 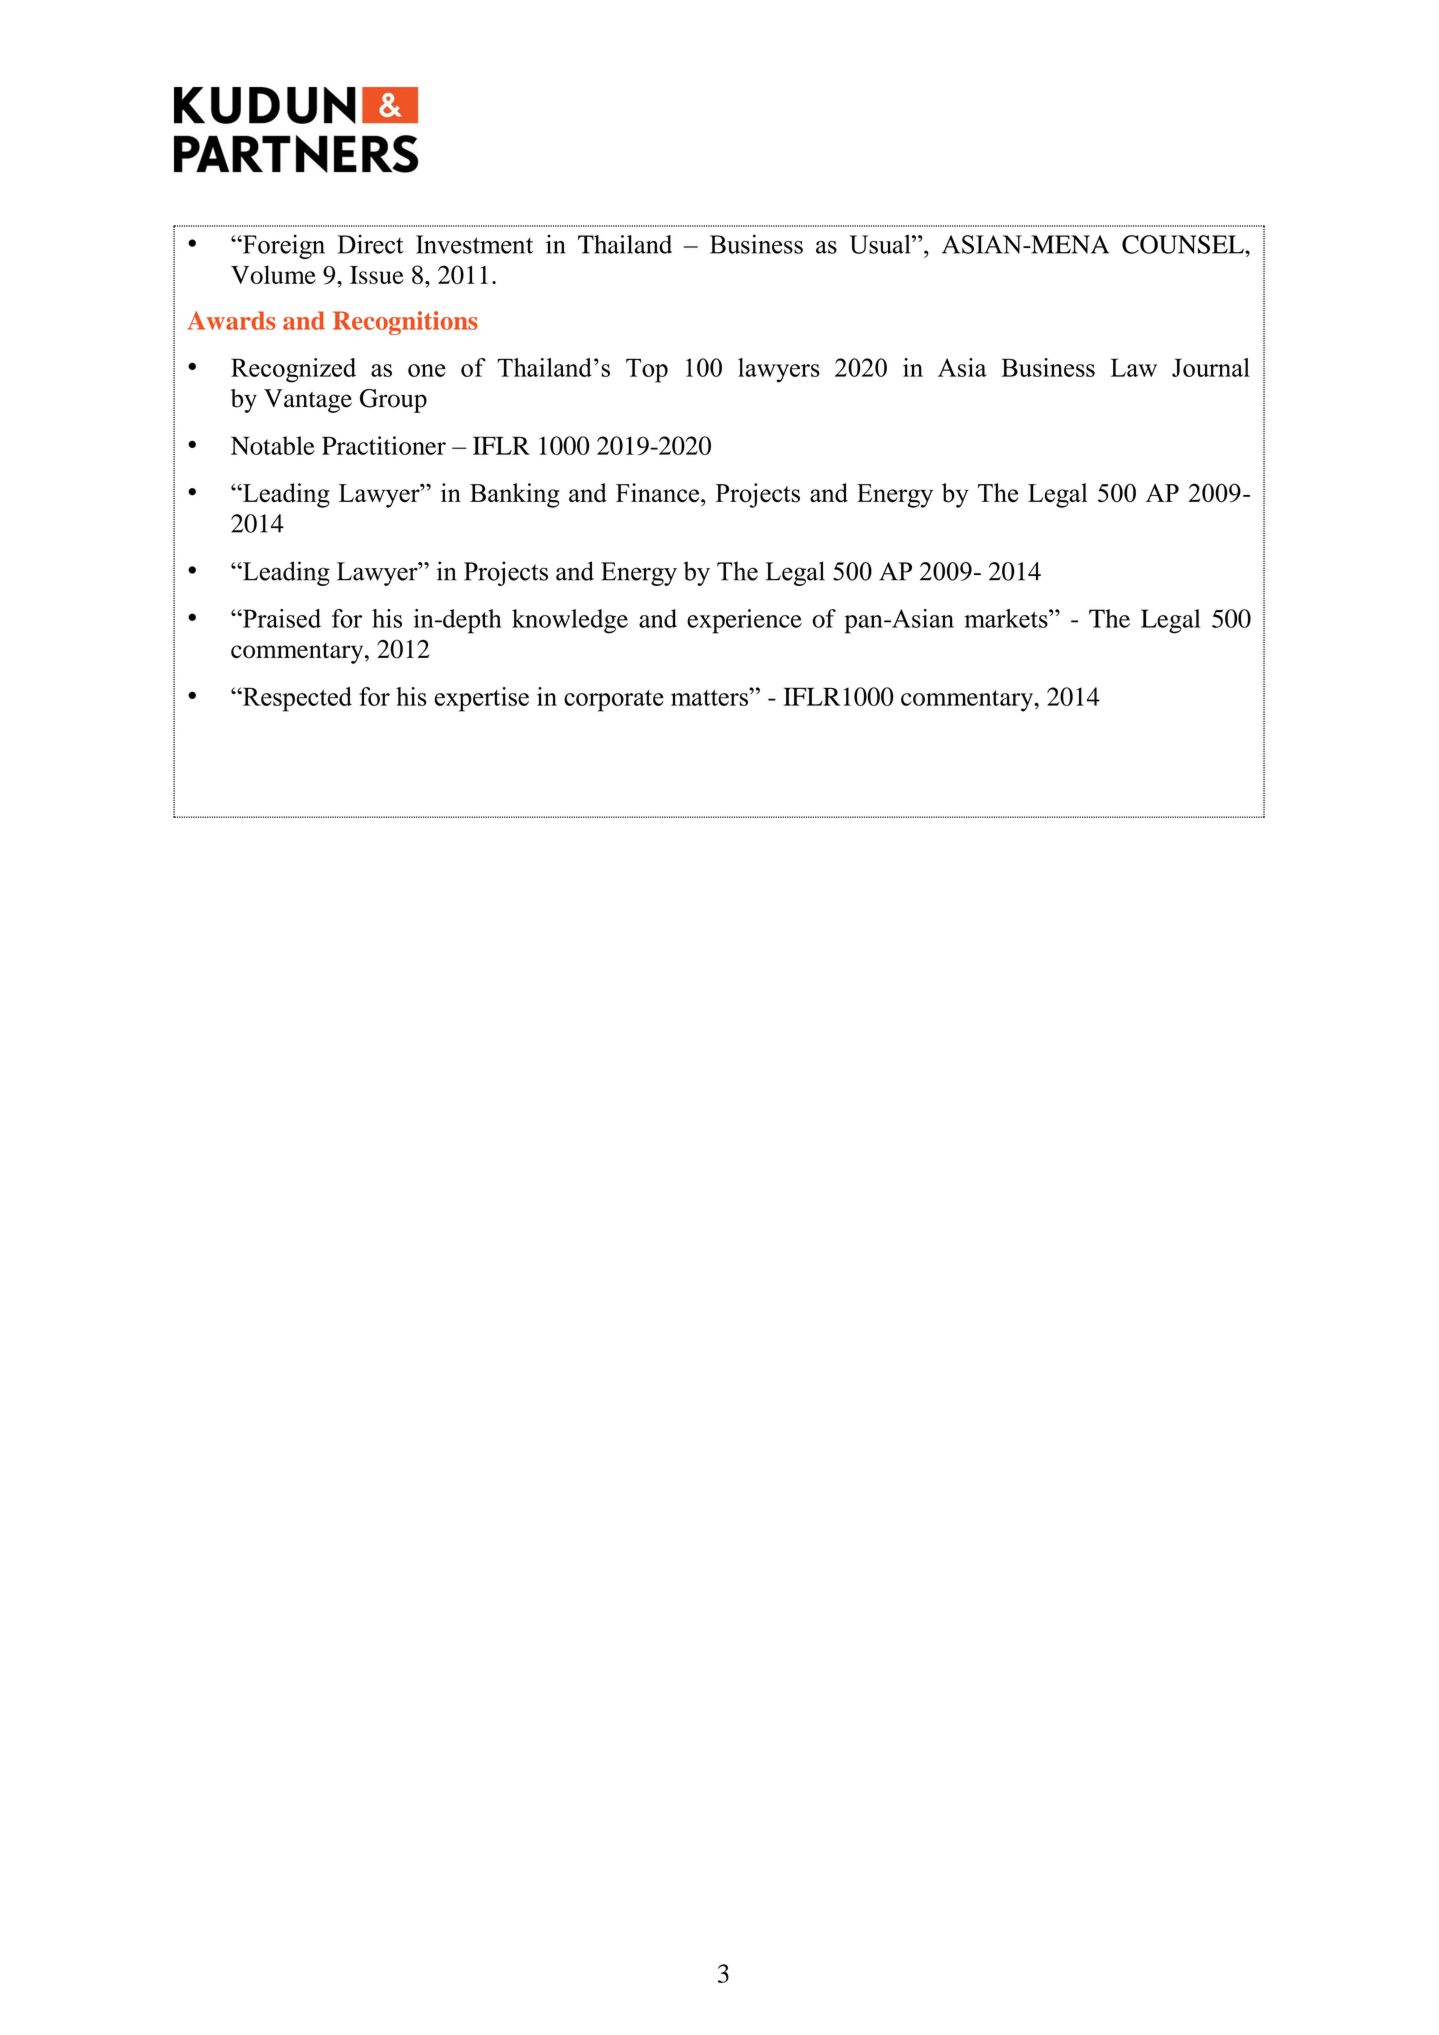 What do you see at coordinates (405, 323) in the image?
I see `Recognitions` at bounding box center [405, 323].
